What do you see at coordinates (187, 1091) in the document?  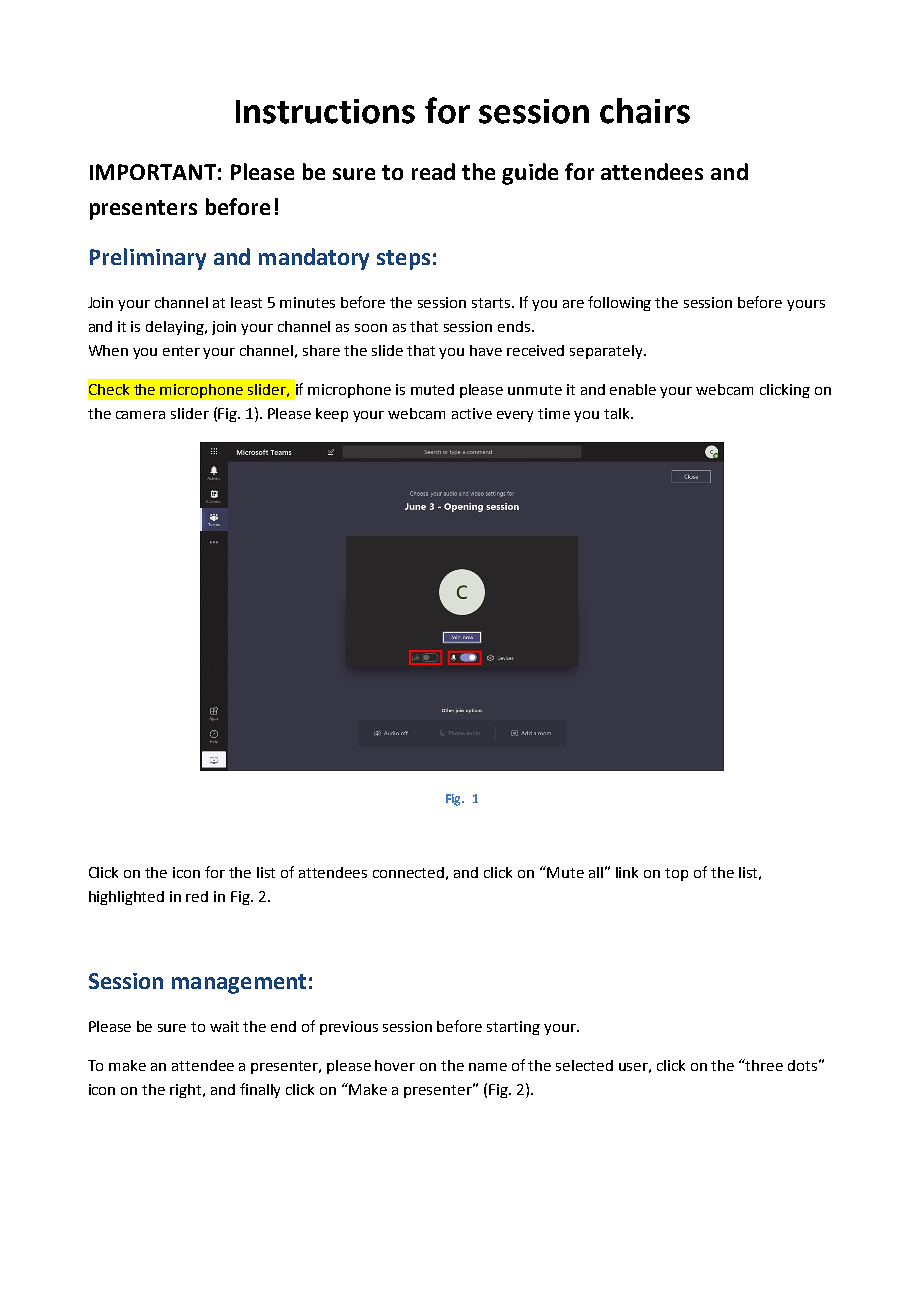 I see `right` at bounding box center [187, 1091].
